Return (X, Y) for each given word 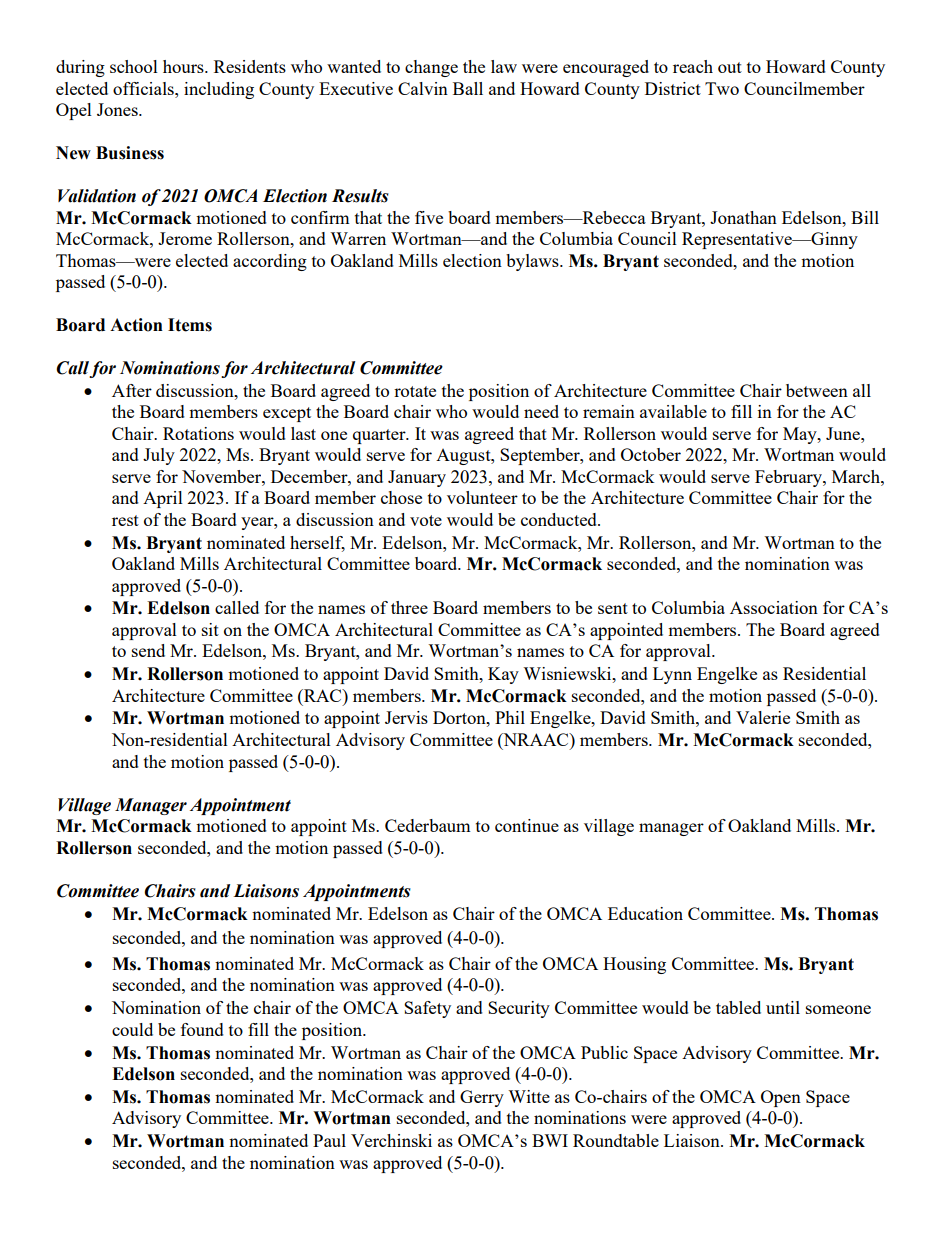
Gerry (482, 1098)
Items (190, 325)
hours (184, 66)
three (409, 607)
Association (774, 607)
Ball (468, 88)
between (817, 390)
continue (527, 825)
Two (722, 88)
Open (781, 1098)
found (202, 1029)
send (148, 650)
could (132, 1029)
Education (645, 913)
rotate (415, 391)
